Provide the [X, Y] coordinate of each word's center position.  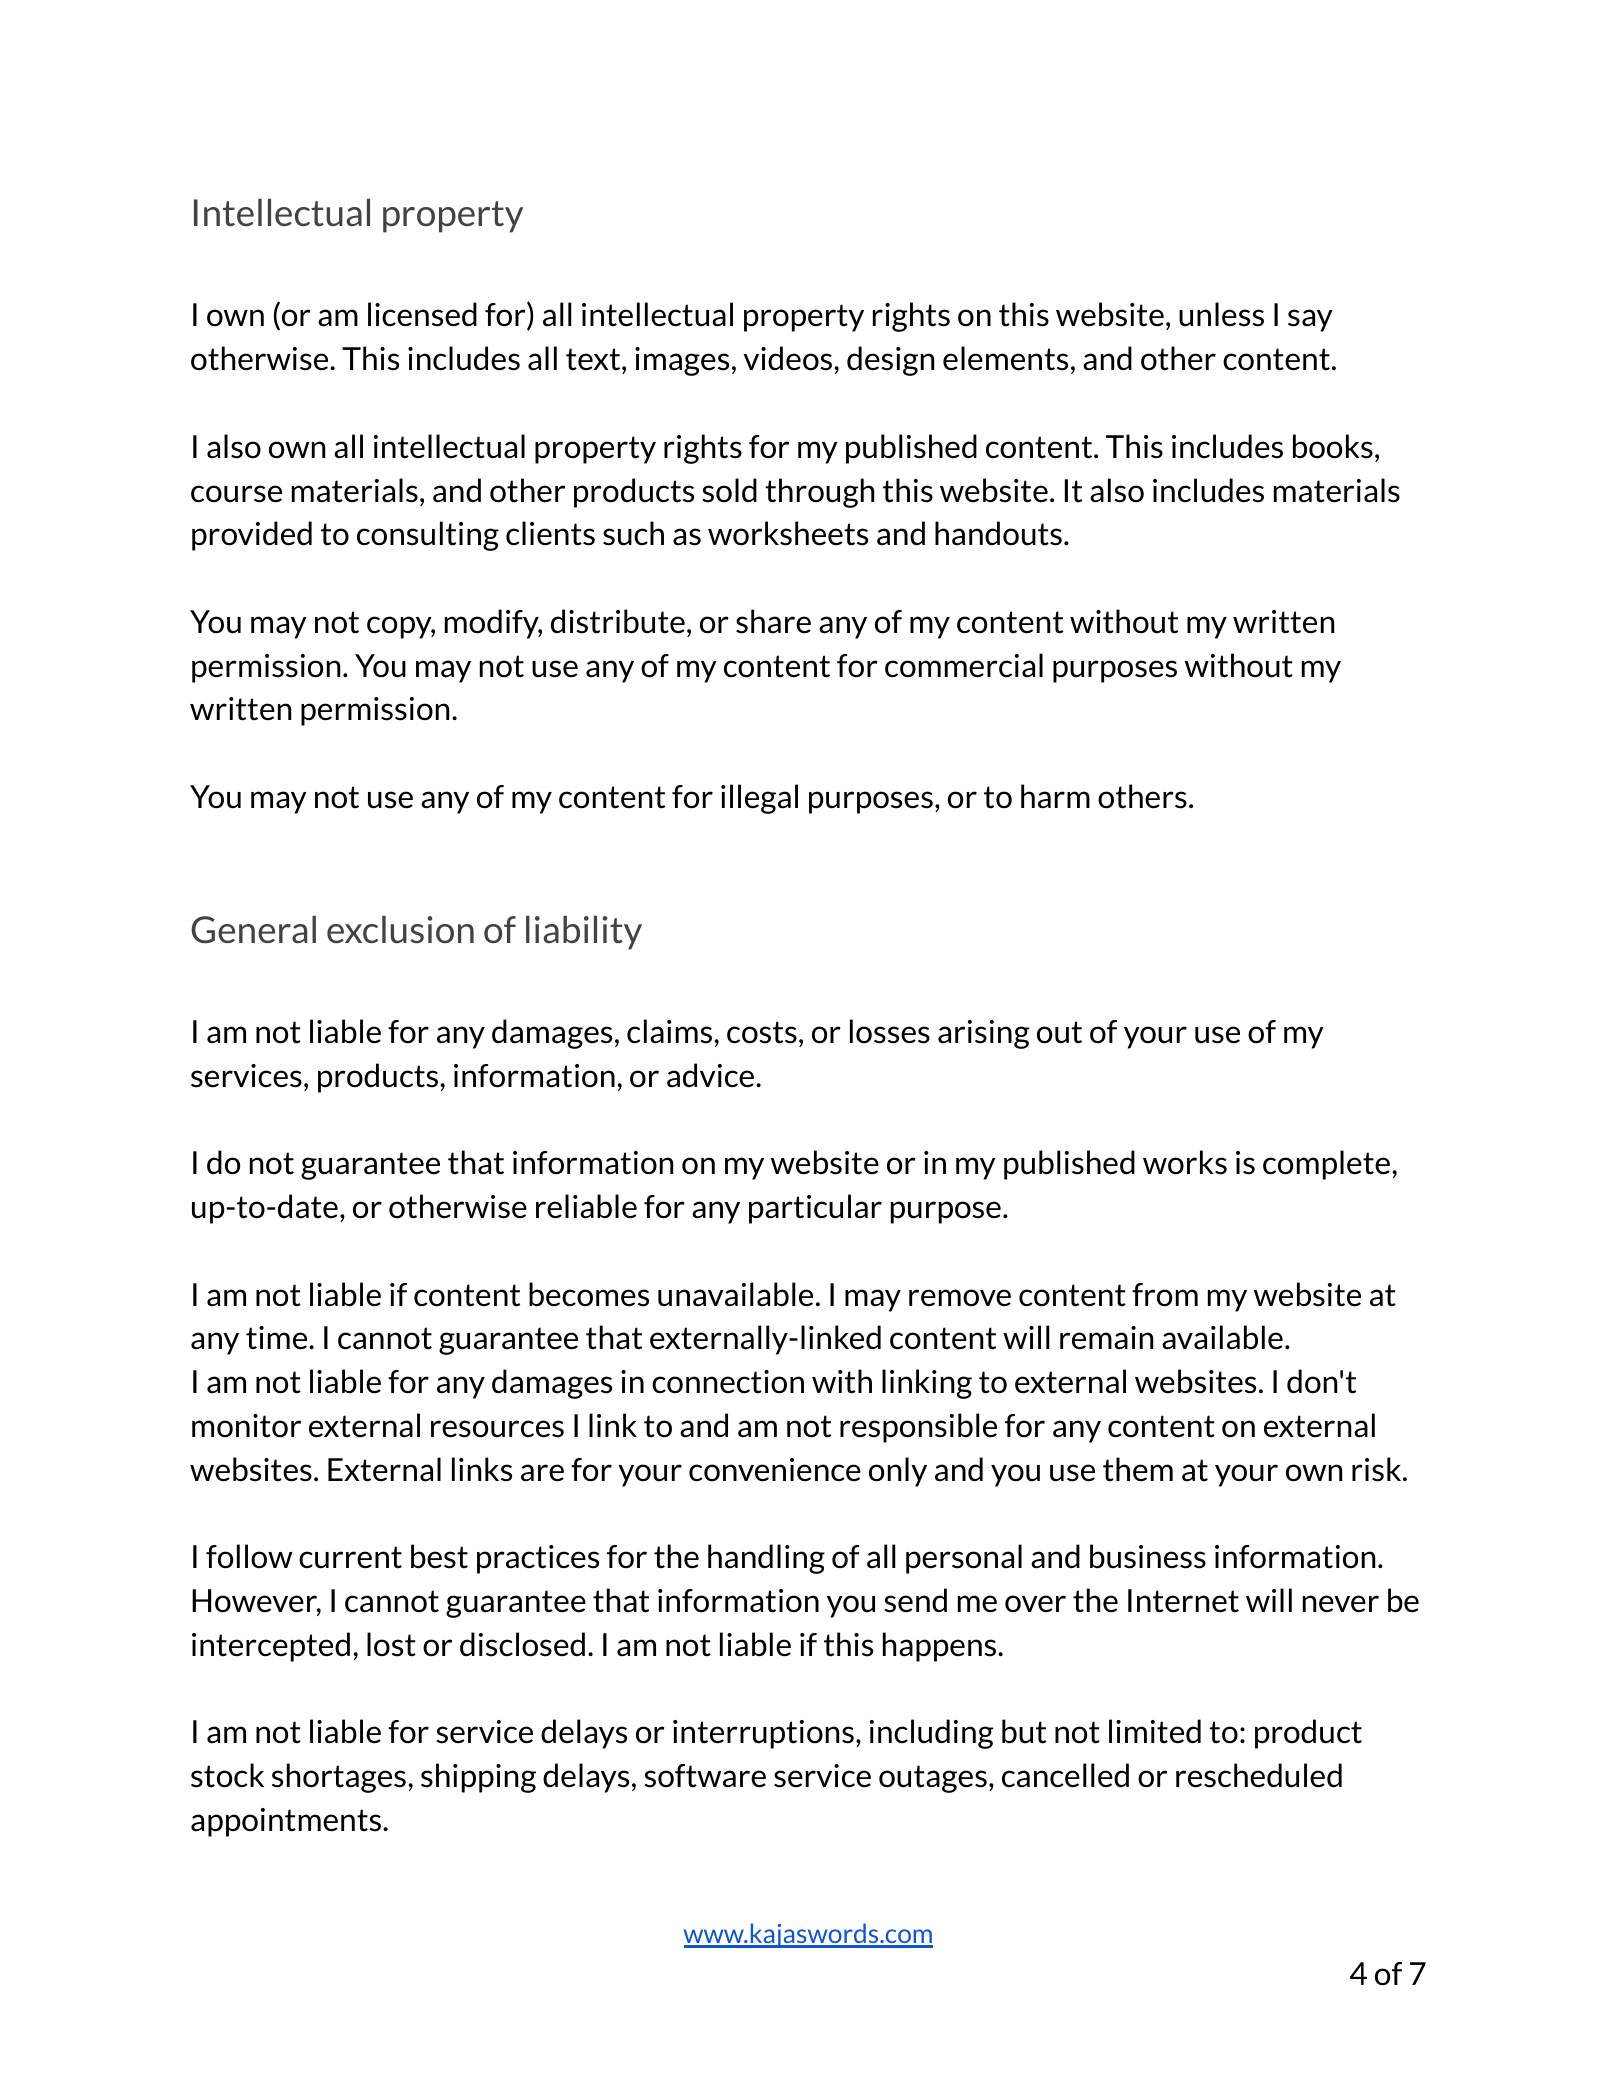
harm [1055, 796]
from [1165, 1295]
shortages [339, 1778]
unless [1221, 314]
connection [728, 1382]
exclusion [400, 930]
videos [787, 358]
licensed [422, 314]
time [278, 1338]
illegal [759, 799]
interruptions [763, 1734]
